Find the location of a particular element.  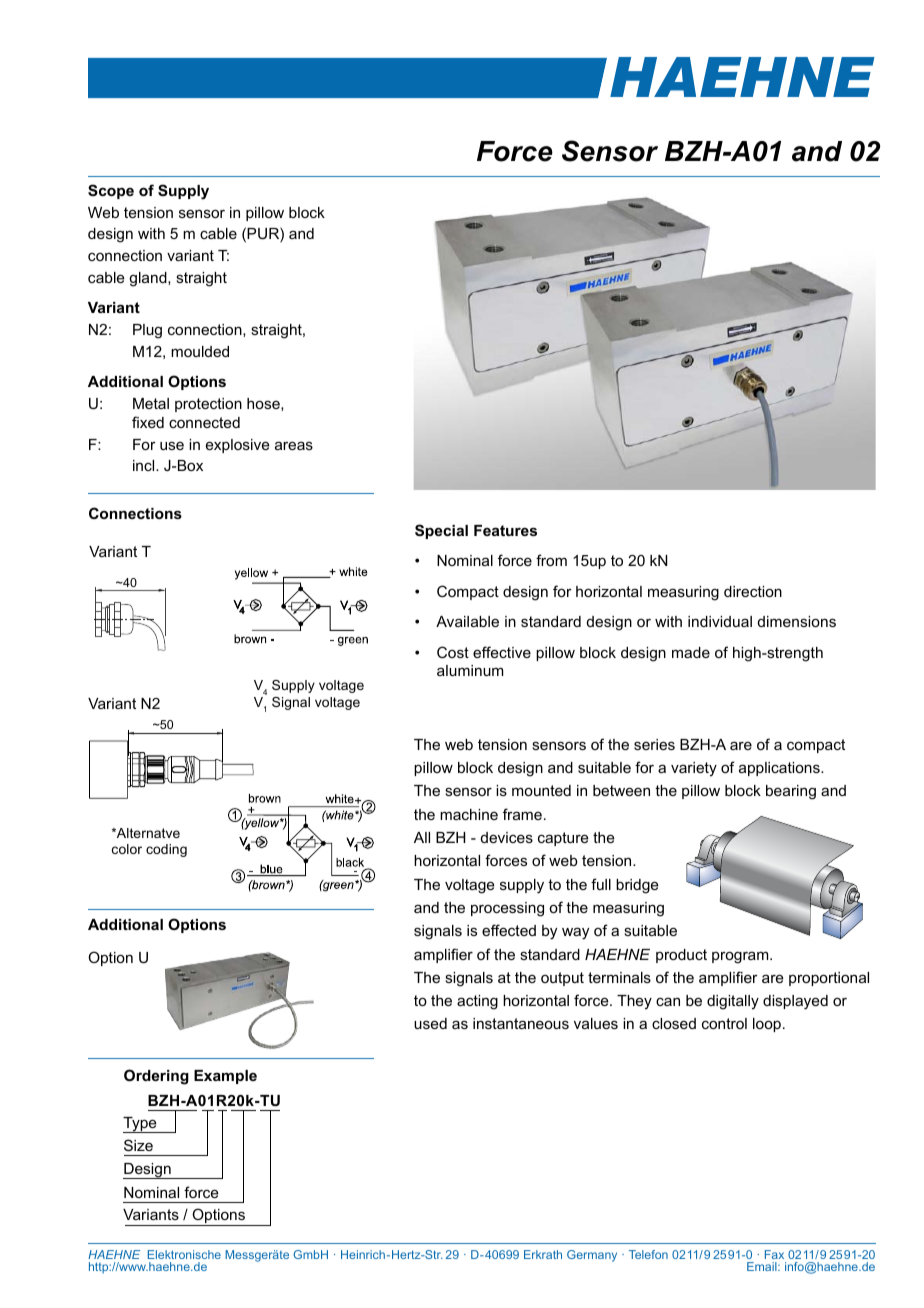

coding is located at coordinates (166, 850).
